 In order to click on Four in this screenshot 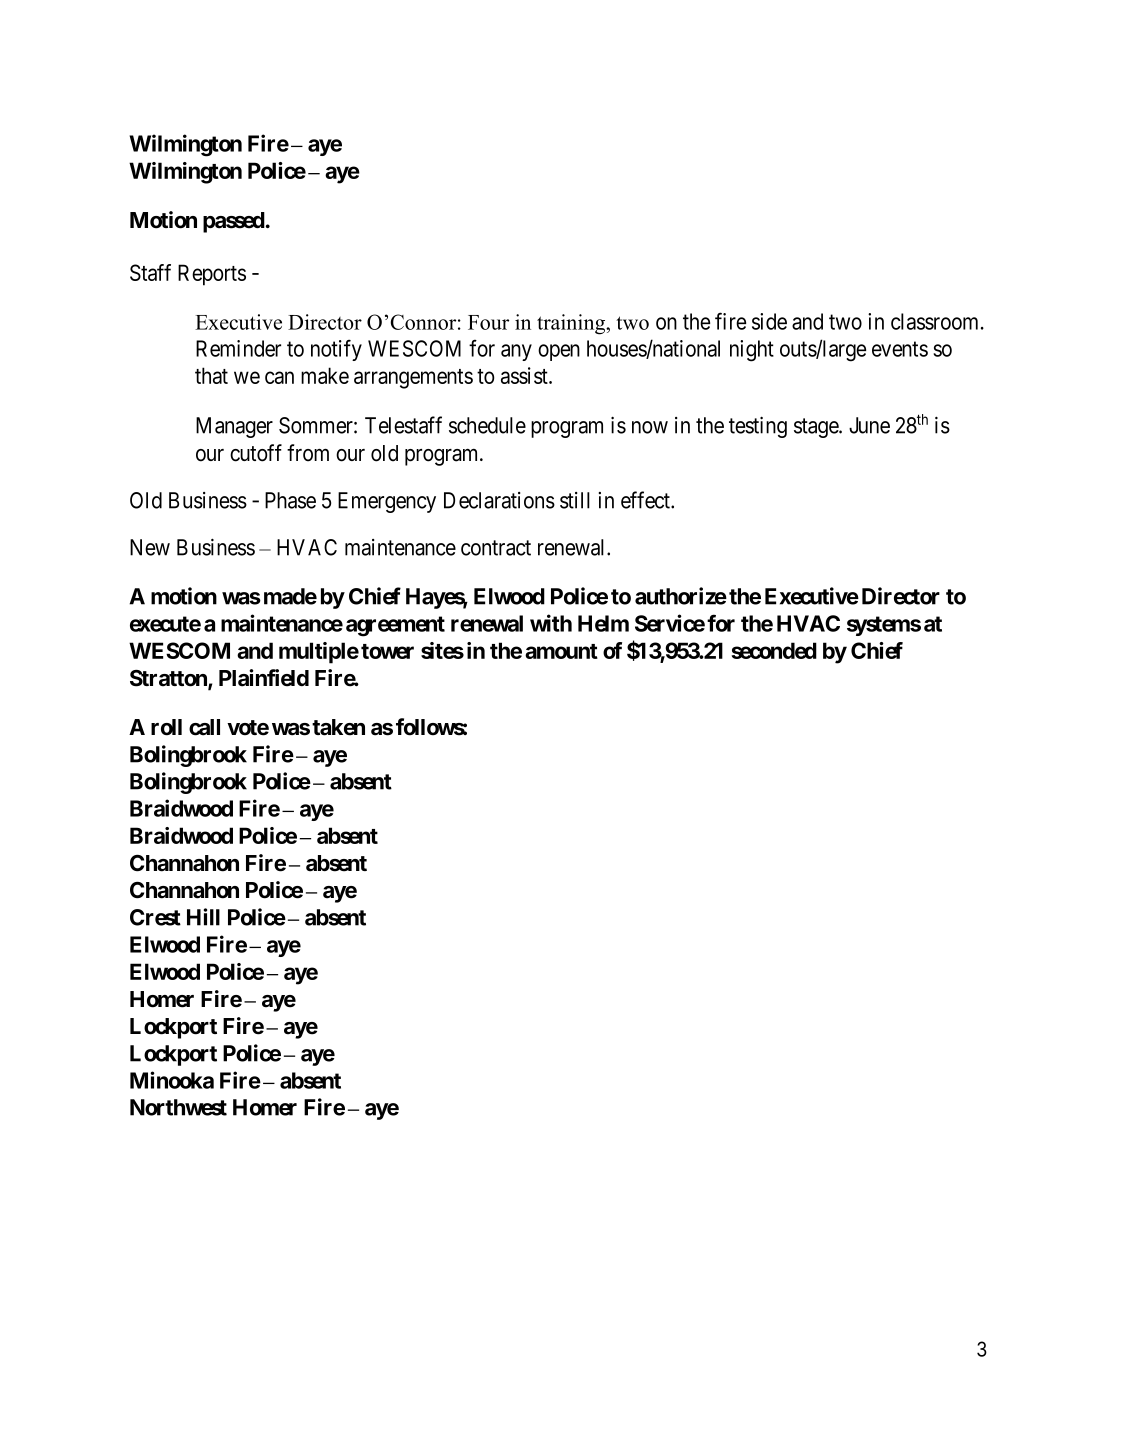, I will do `click(488, 322)`.
